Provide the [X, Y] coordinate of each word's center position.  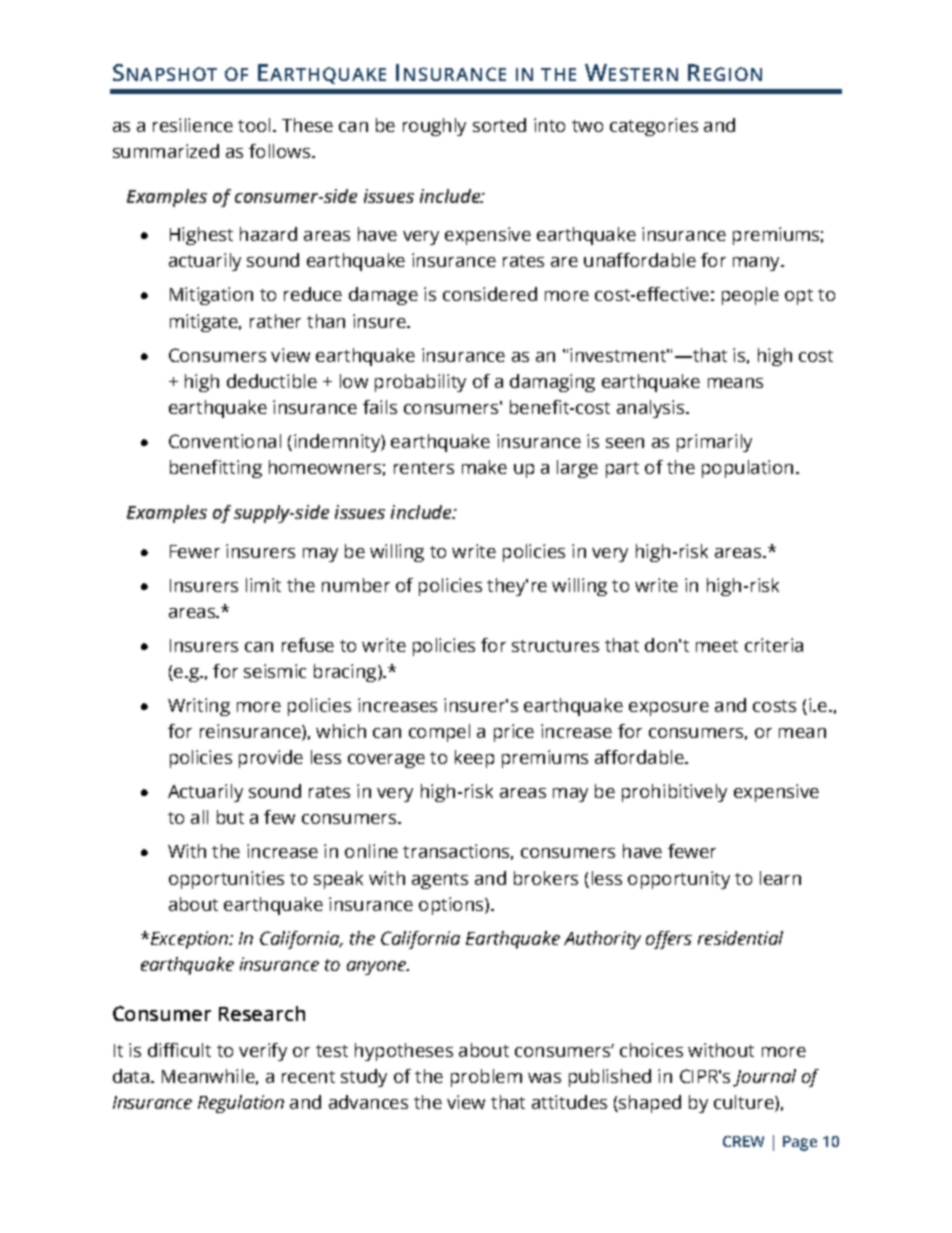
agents [440, 881]
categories [654, 127]
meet [717, 646]
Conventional [225, 441]
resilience [193, 125]
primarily [714, 443]
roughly [434, 127]
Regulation [241, 1104]
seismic [275, 671]
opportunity [679, 880]
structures [555, 646]
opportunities [226, 880]
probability [420, 383]
